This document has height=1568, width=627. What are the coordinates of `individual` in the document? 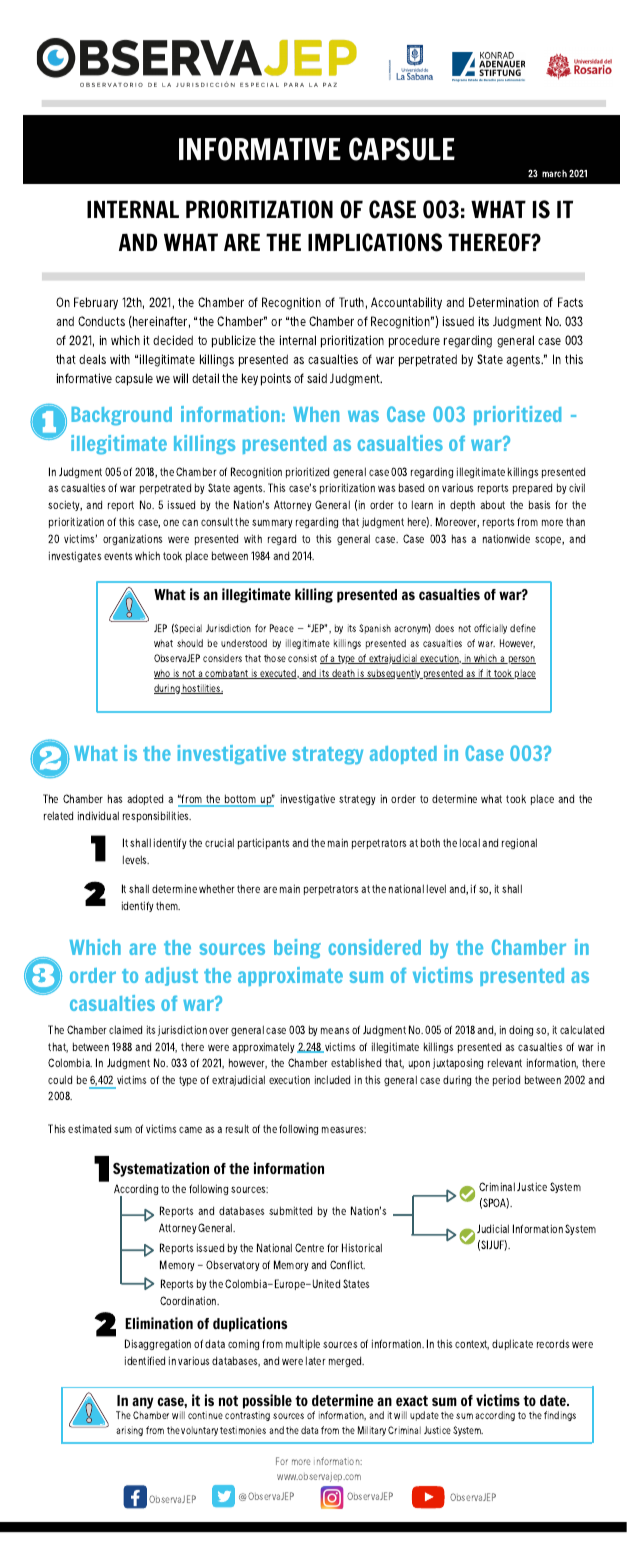 It's located at (98, 815).
